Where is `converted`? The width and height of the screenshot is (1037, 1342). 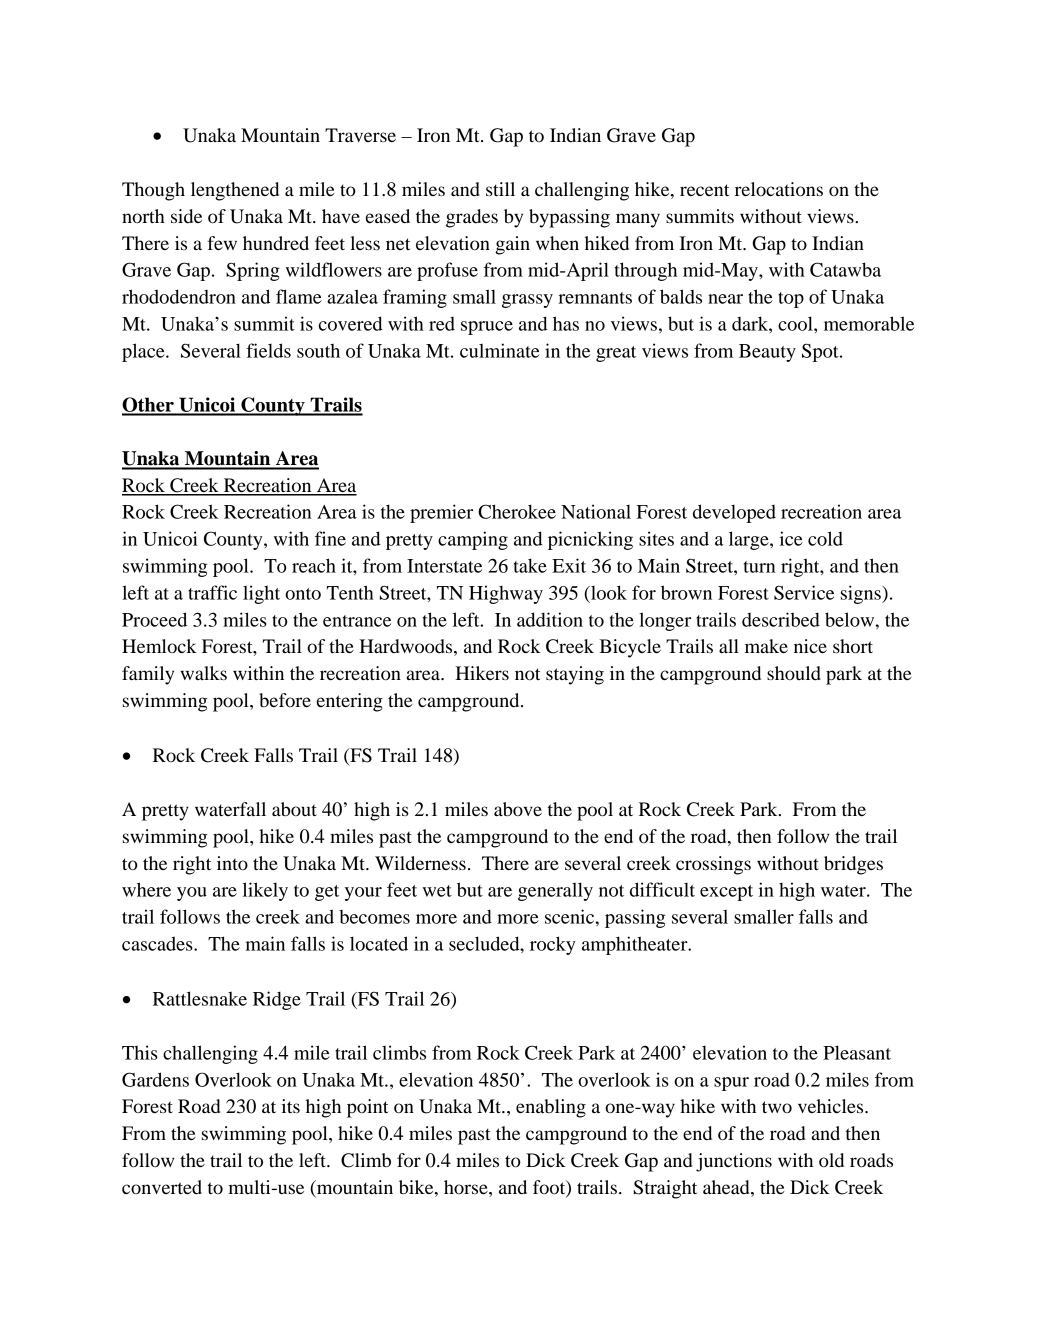 converted is located at coordinates (162, 1187).
